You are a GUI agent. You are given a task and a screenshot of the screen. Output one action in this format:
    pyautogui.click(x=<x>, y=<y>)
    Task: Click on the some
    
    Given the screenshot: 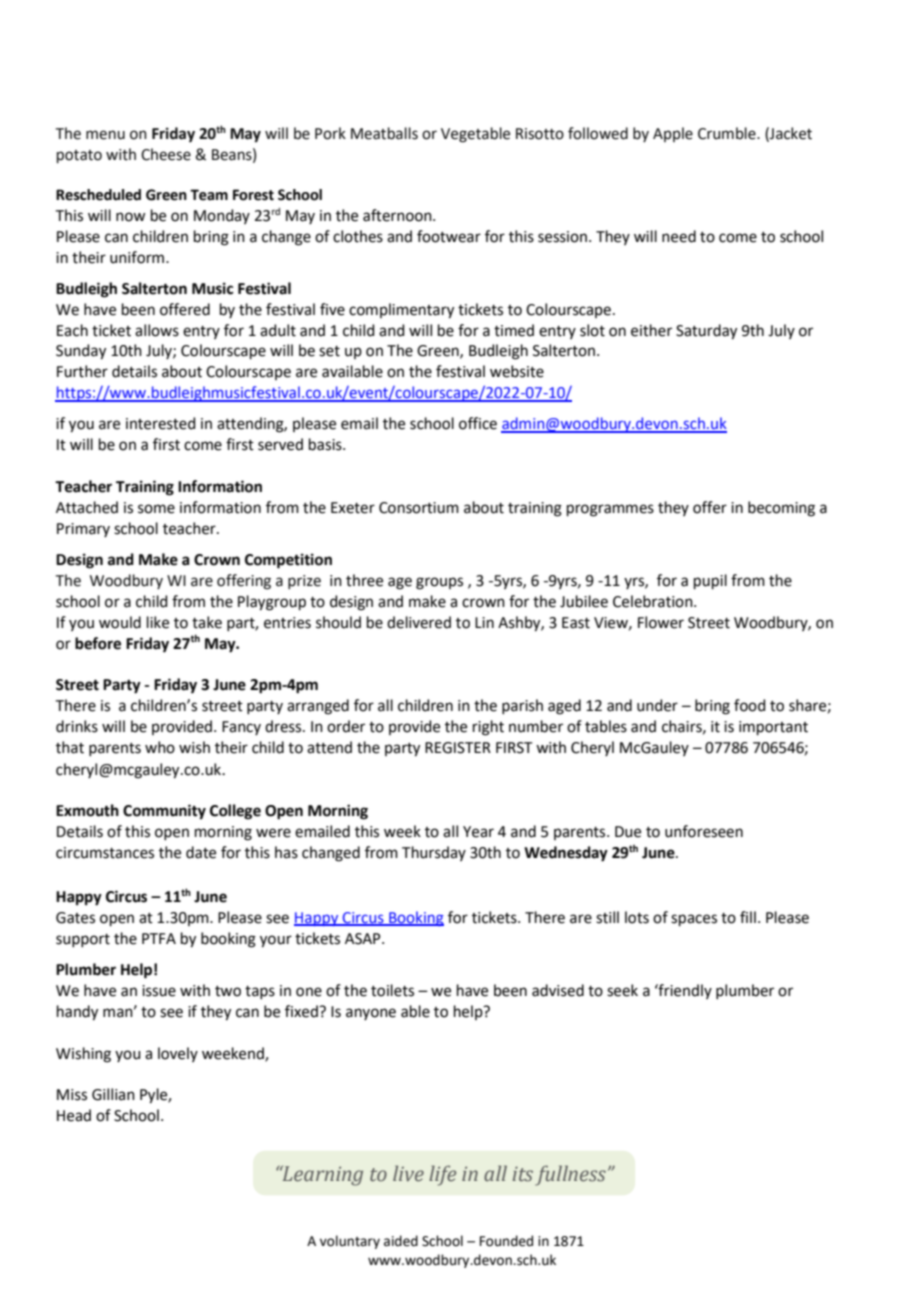 What is the action you would take?
    pyautogui.click(x=156, y=509)
